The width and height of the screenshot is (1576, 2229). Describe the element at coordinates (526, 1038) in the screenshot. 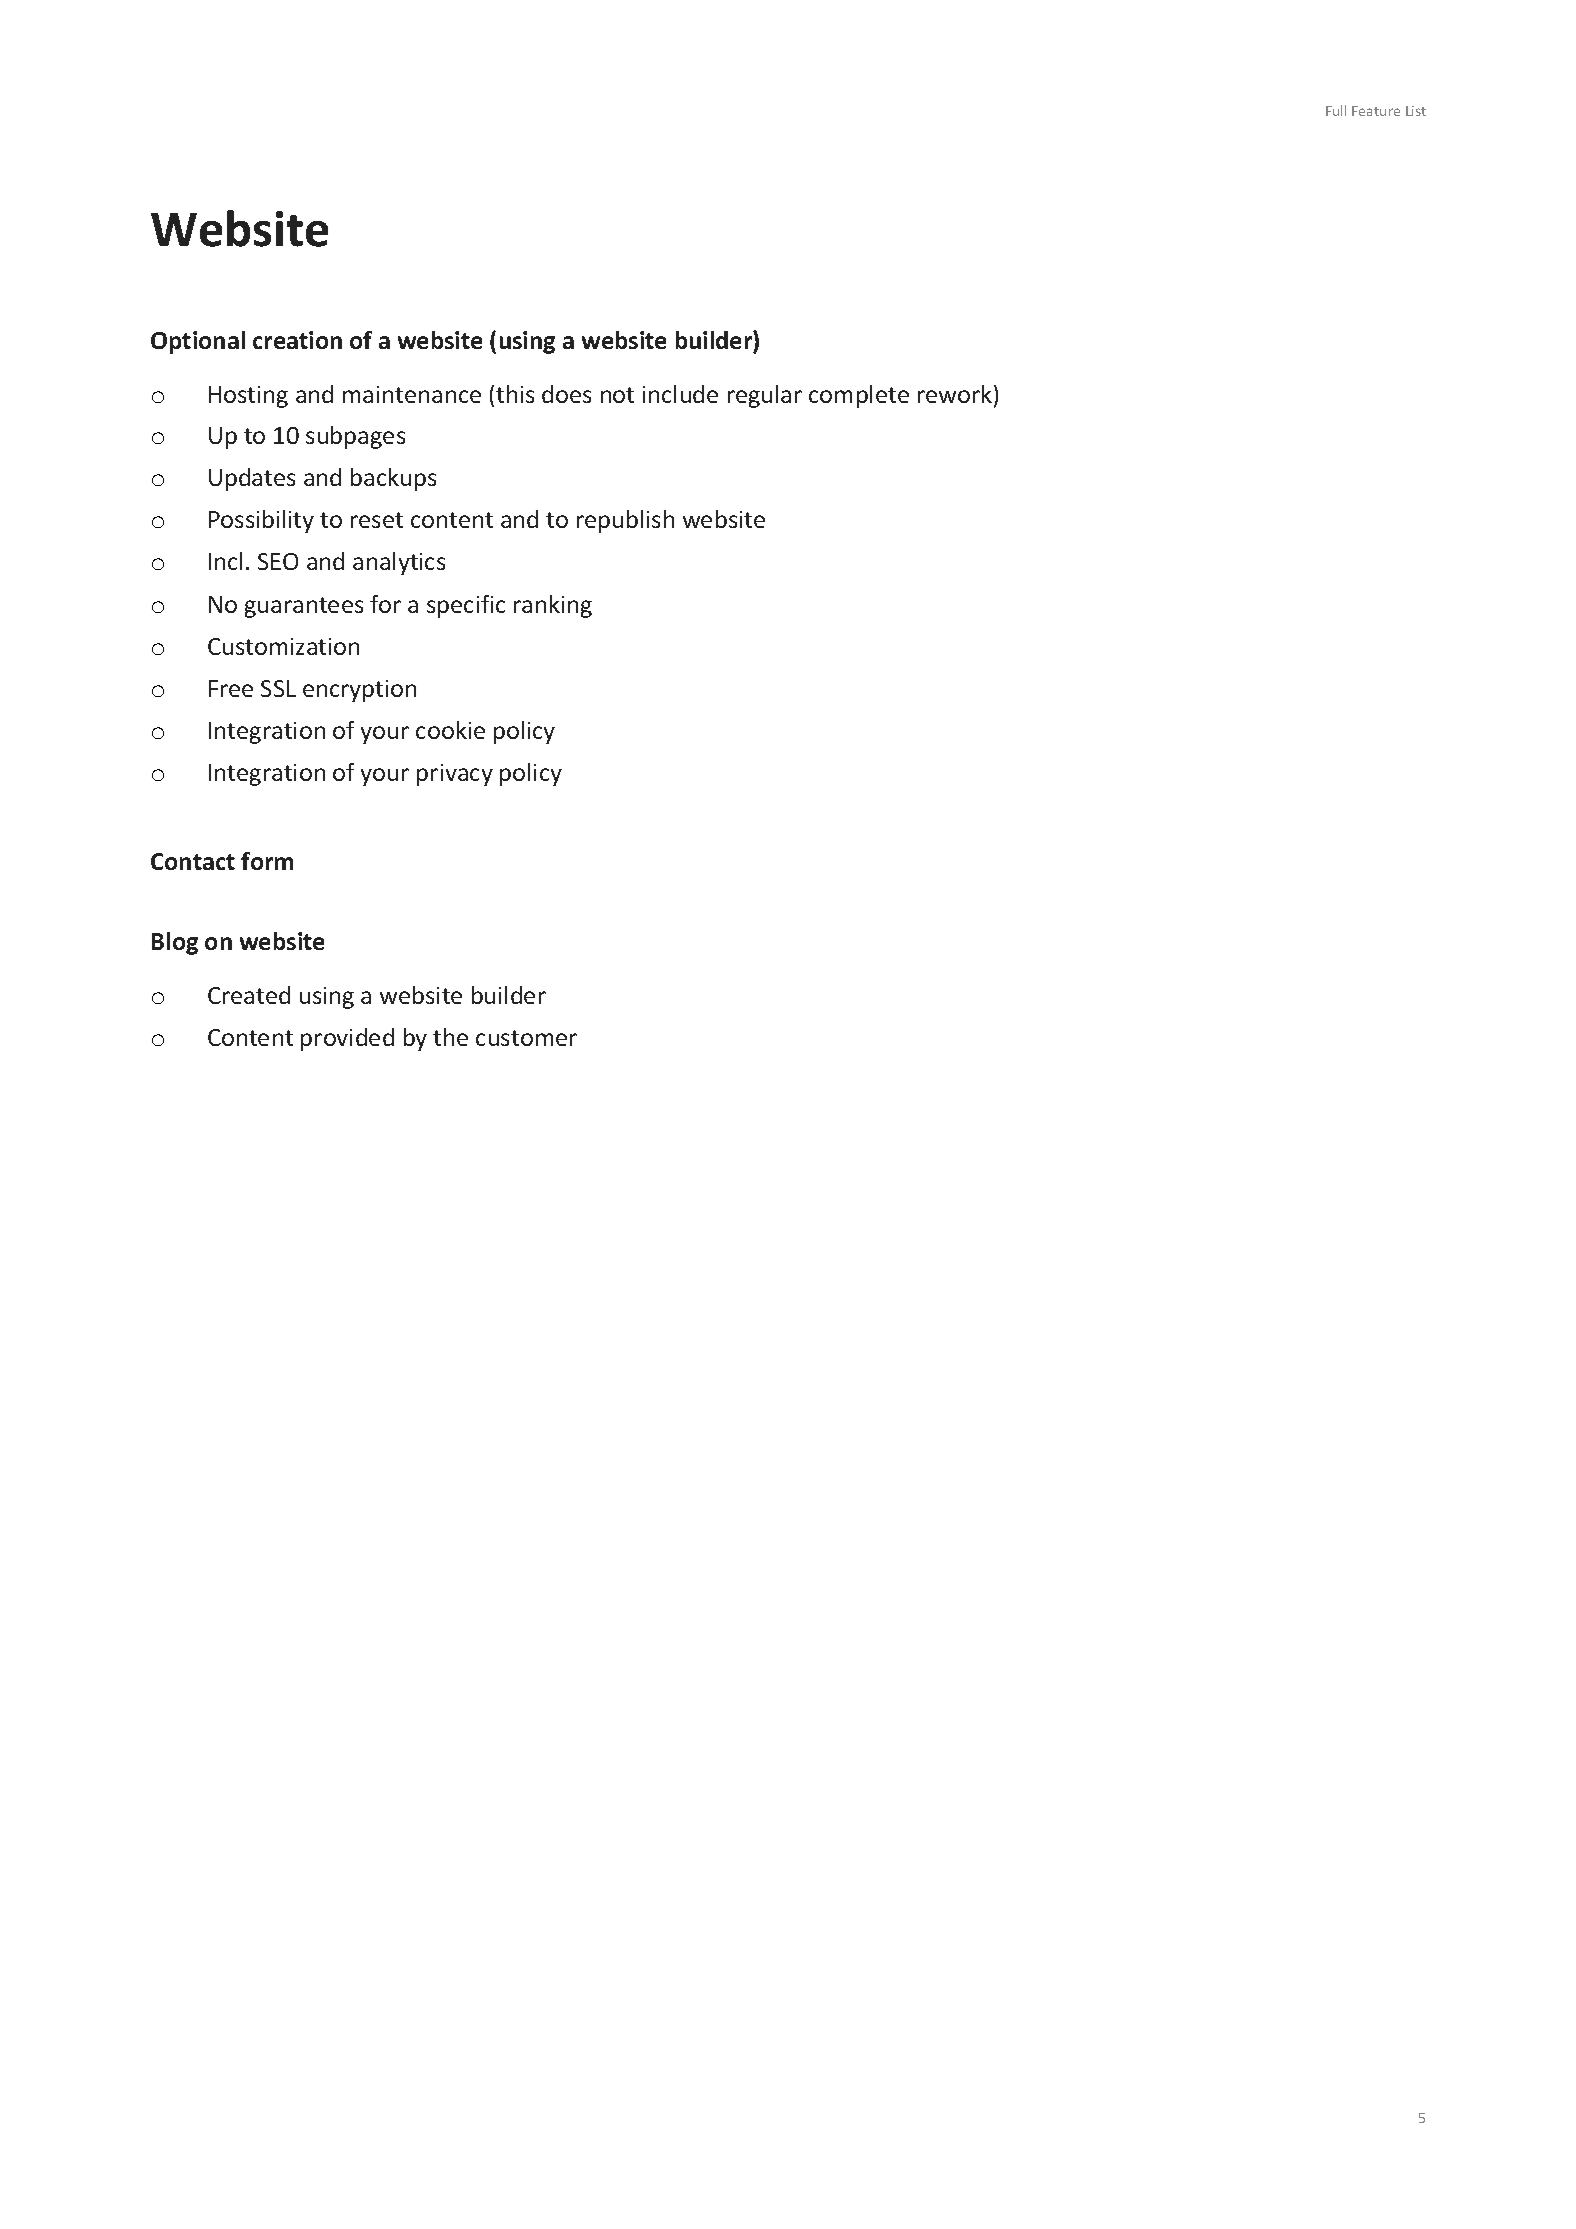

I see `customer` at that location.
